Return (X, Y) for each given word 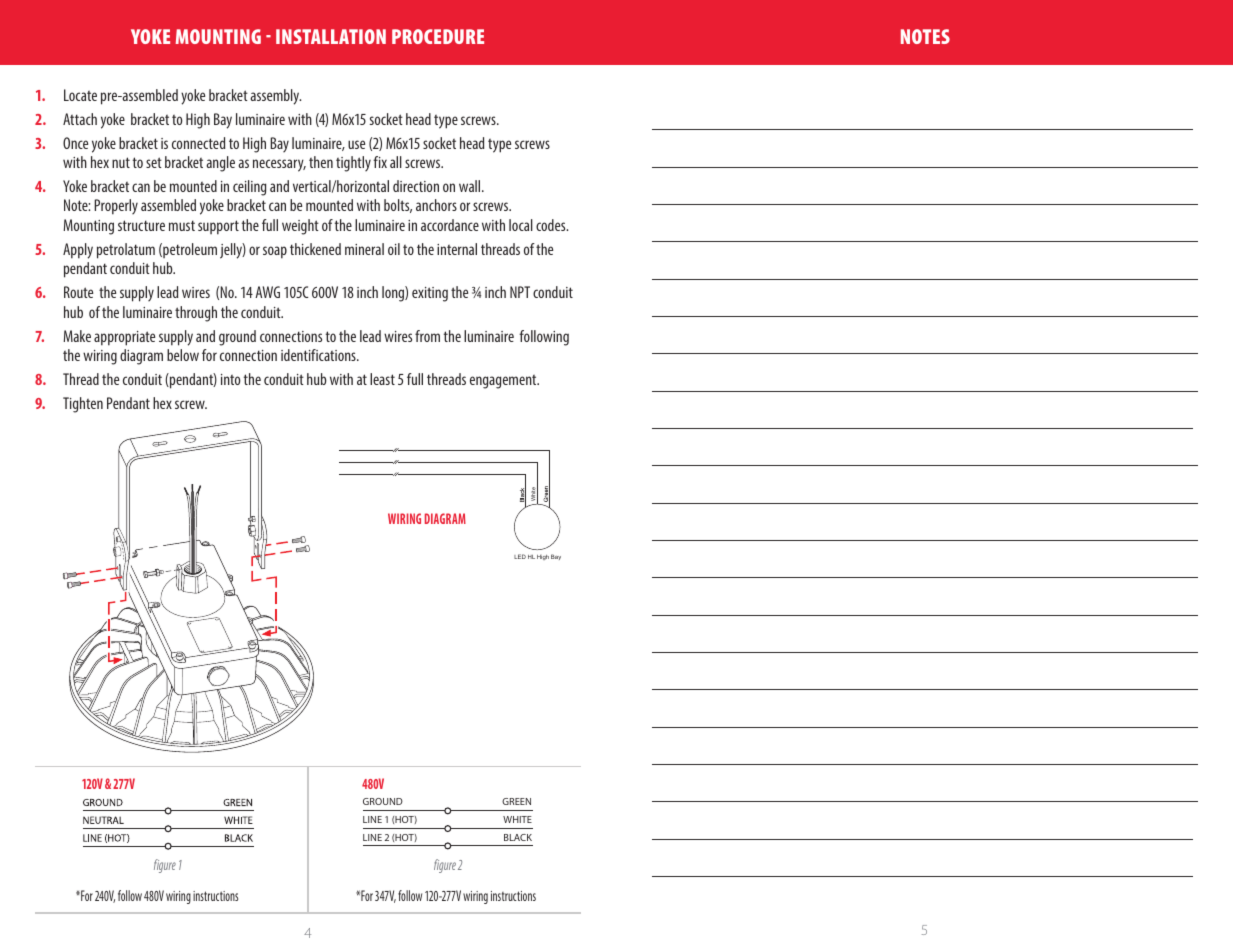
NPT (520, 292)
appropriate (124, 338)
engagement (504, 382)
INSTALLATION (331, 36)
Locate (80, 95)
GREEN (516, 801)
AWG (267, 292)
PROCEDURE (438, 36)
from (427, 336)
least (382, 379)
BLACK (518, 837)
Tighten (83, 405)
